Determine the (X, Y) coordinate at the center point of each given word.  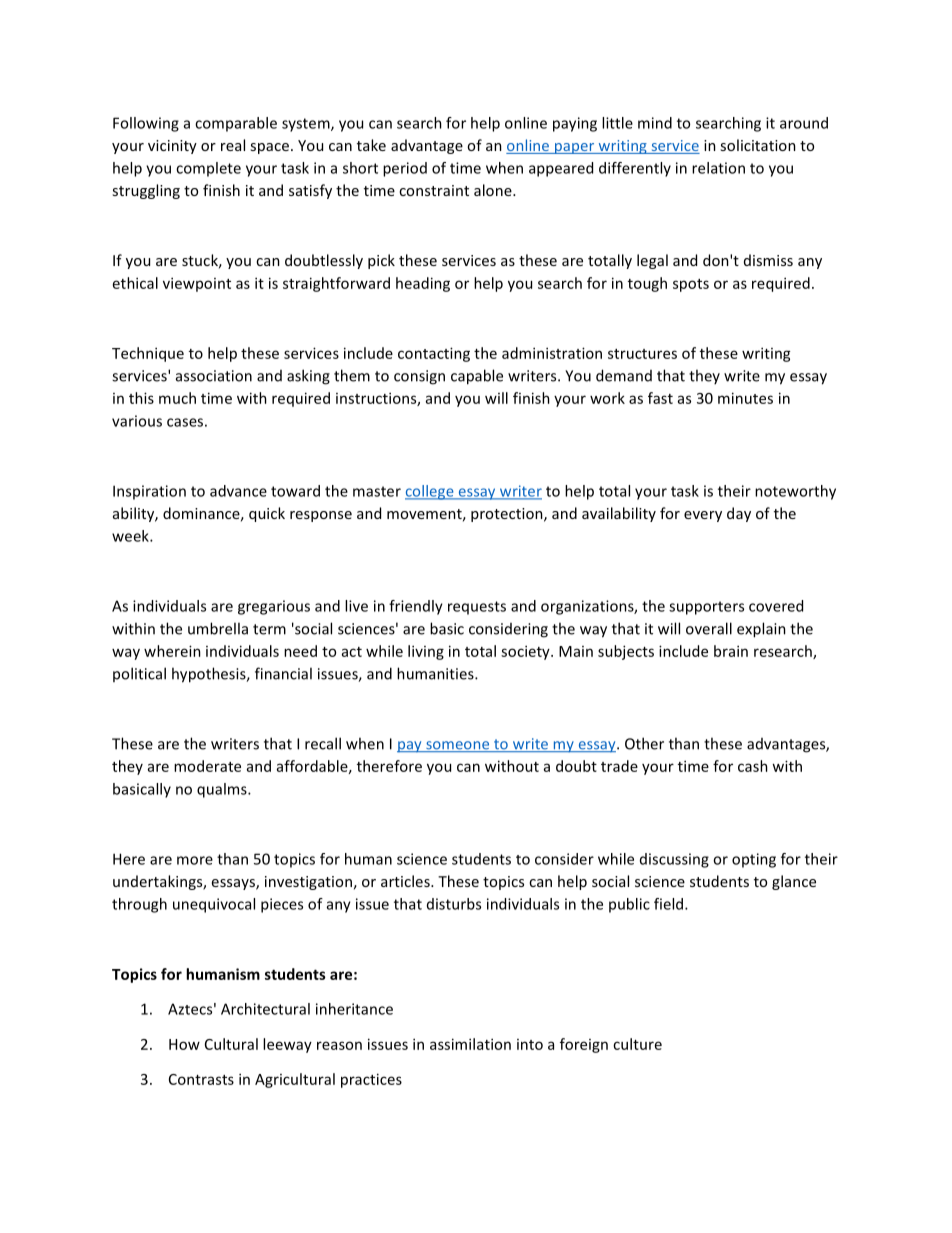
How (184, 1044)
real (233, 145)
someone (458, 746)
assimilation (470, 1044)
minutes (745, 398)
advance (238, 491)
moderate (207, 766)
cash (753, 766)
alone (494, 190)
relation (718, 168)
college (430, 492)
